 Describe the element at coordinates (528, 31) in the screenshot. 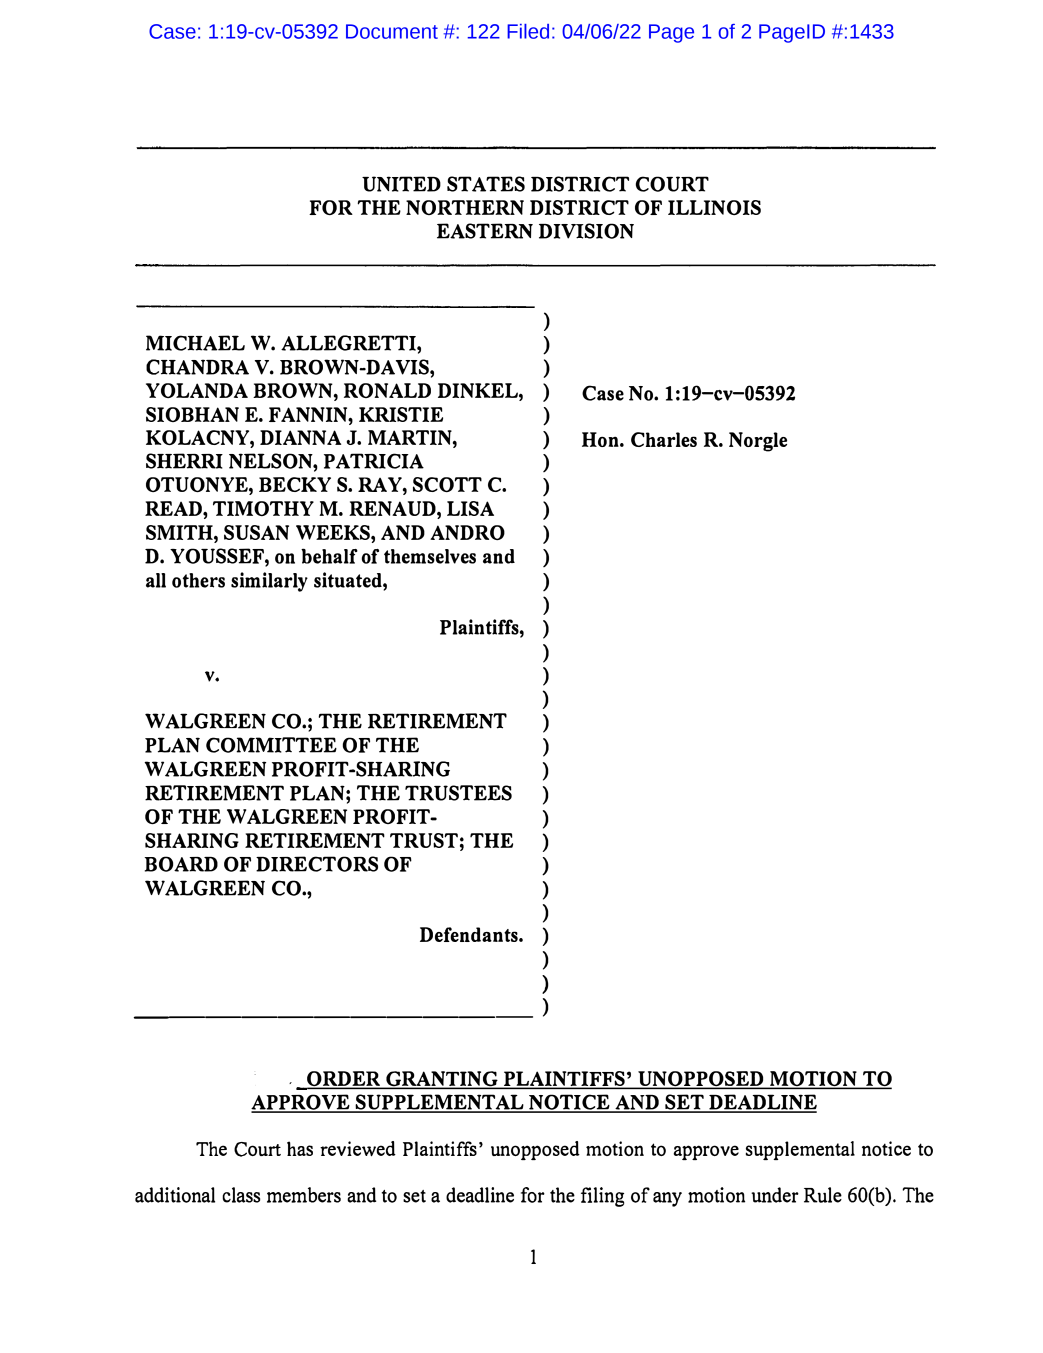

I see `Filed` at that location.
